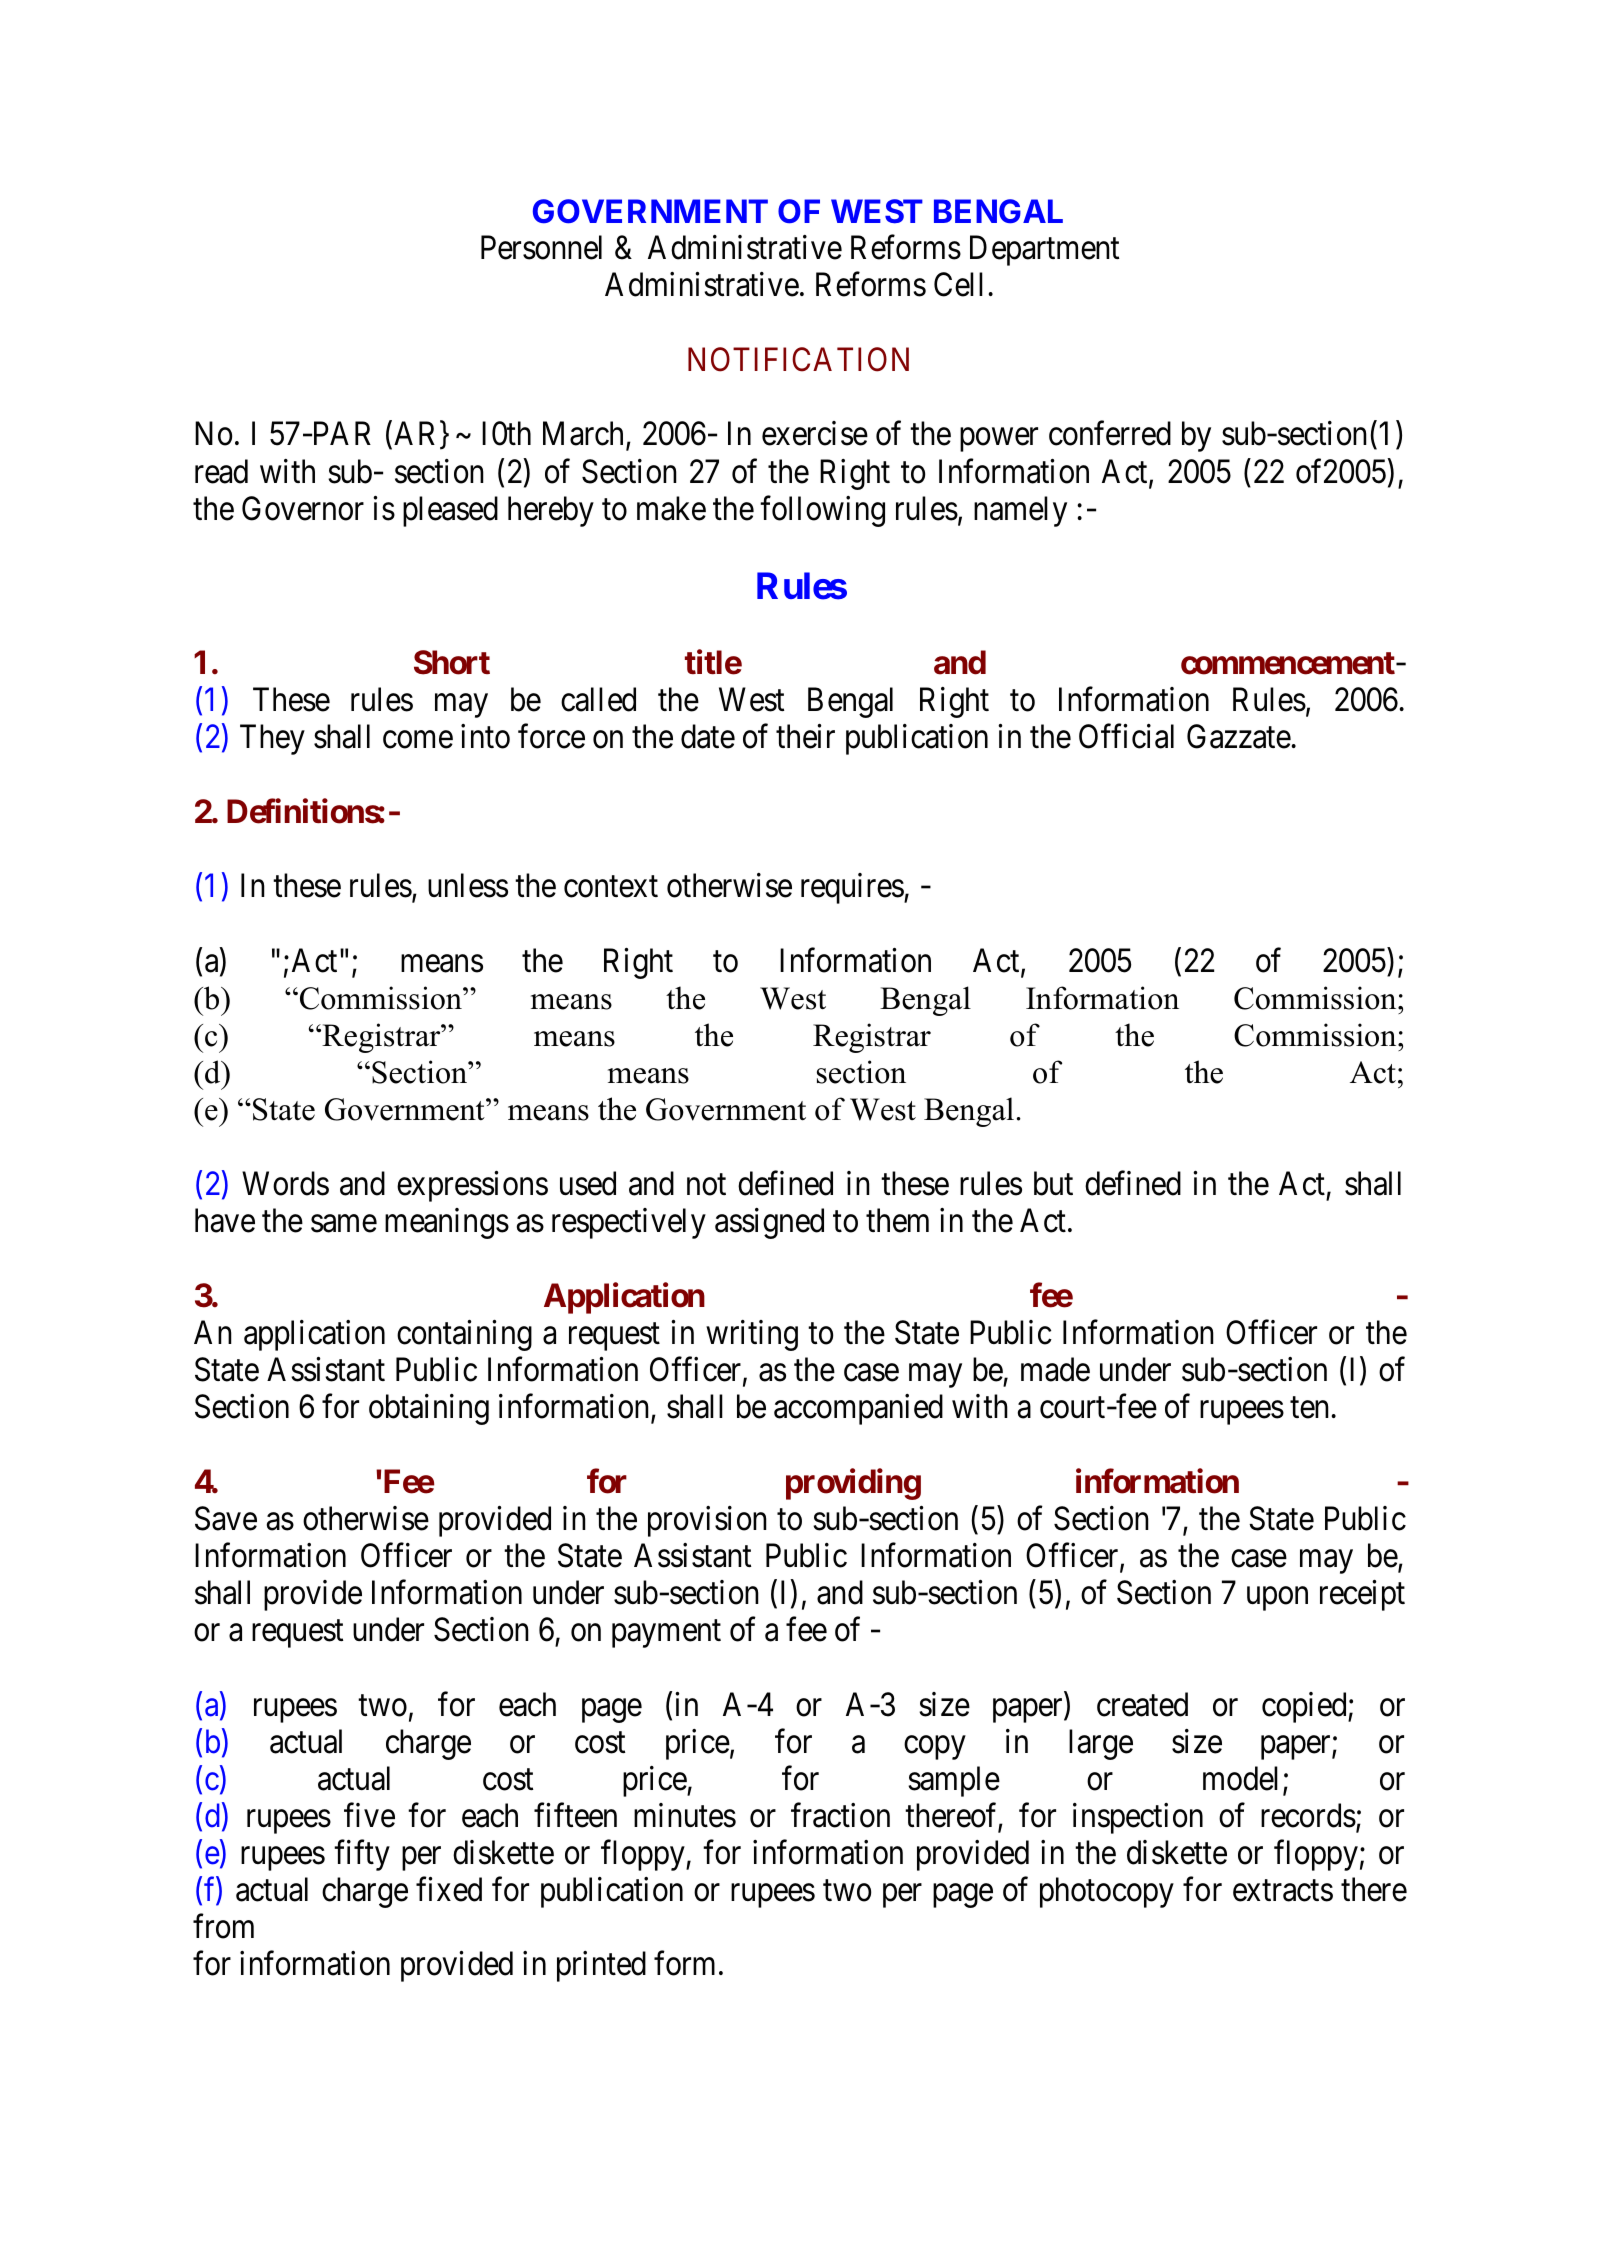 The height and width of the image is (2262, 1599). Describe the element at coordinates (1044, 251) in the image. I see `Department` at that location.
